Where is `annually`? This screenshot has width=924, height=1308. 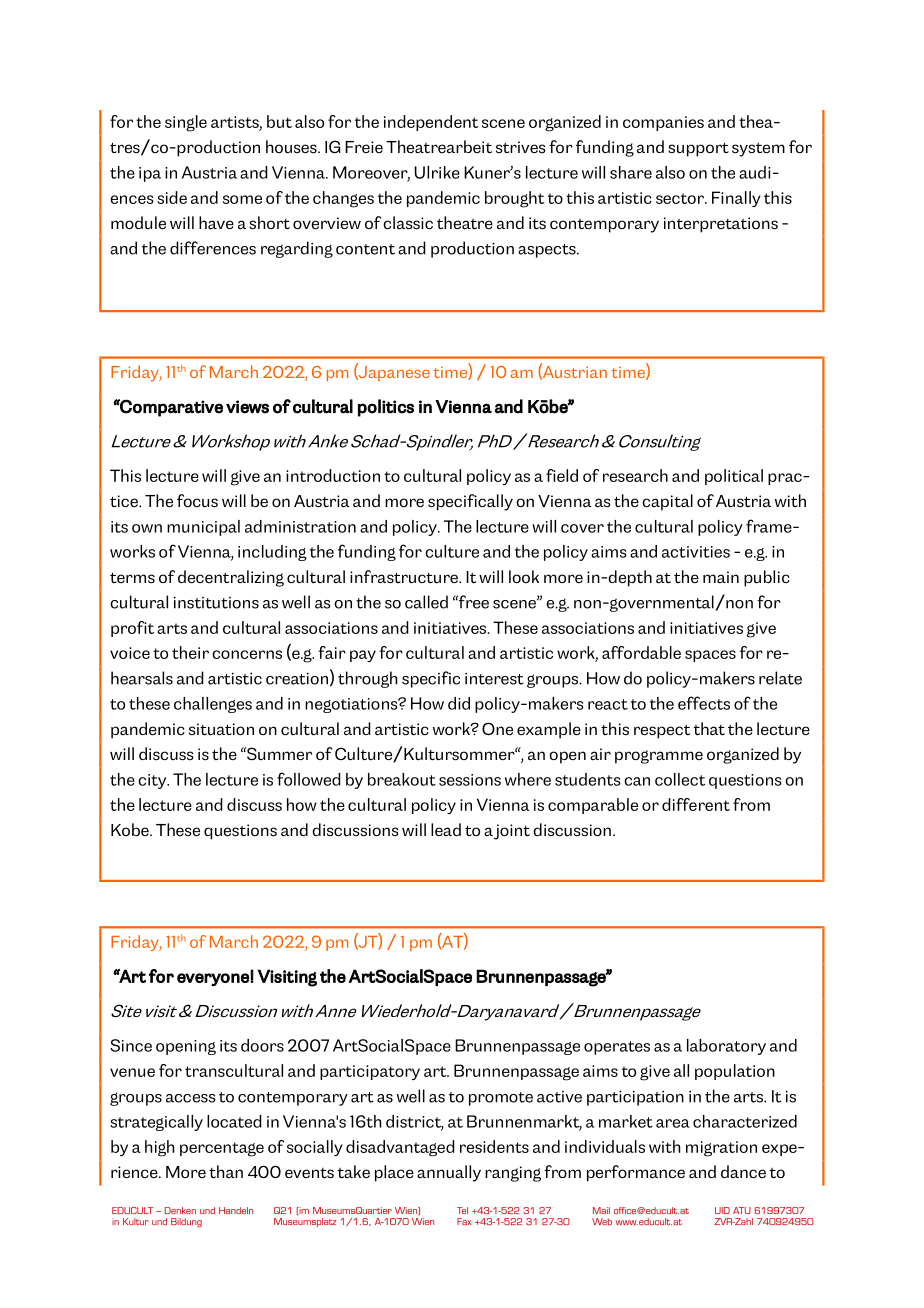 annually is located at coordinates (449, 1173).
